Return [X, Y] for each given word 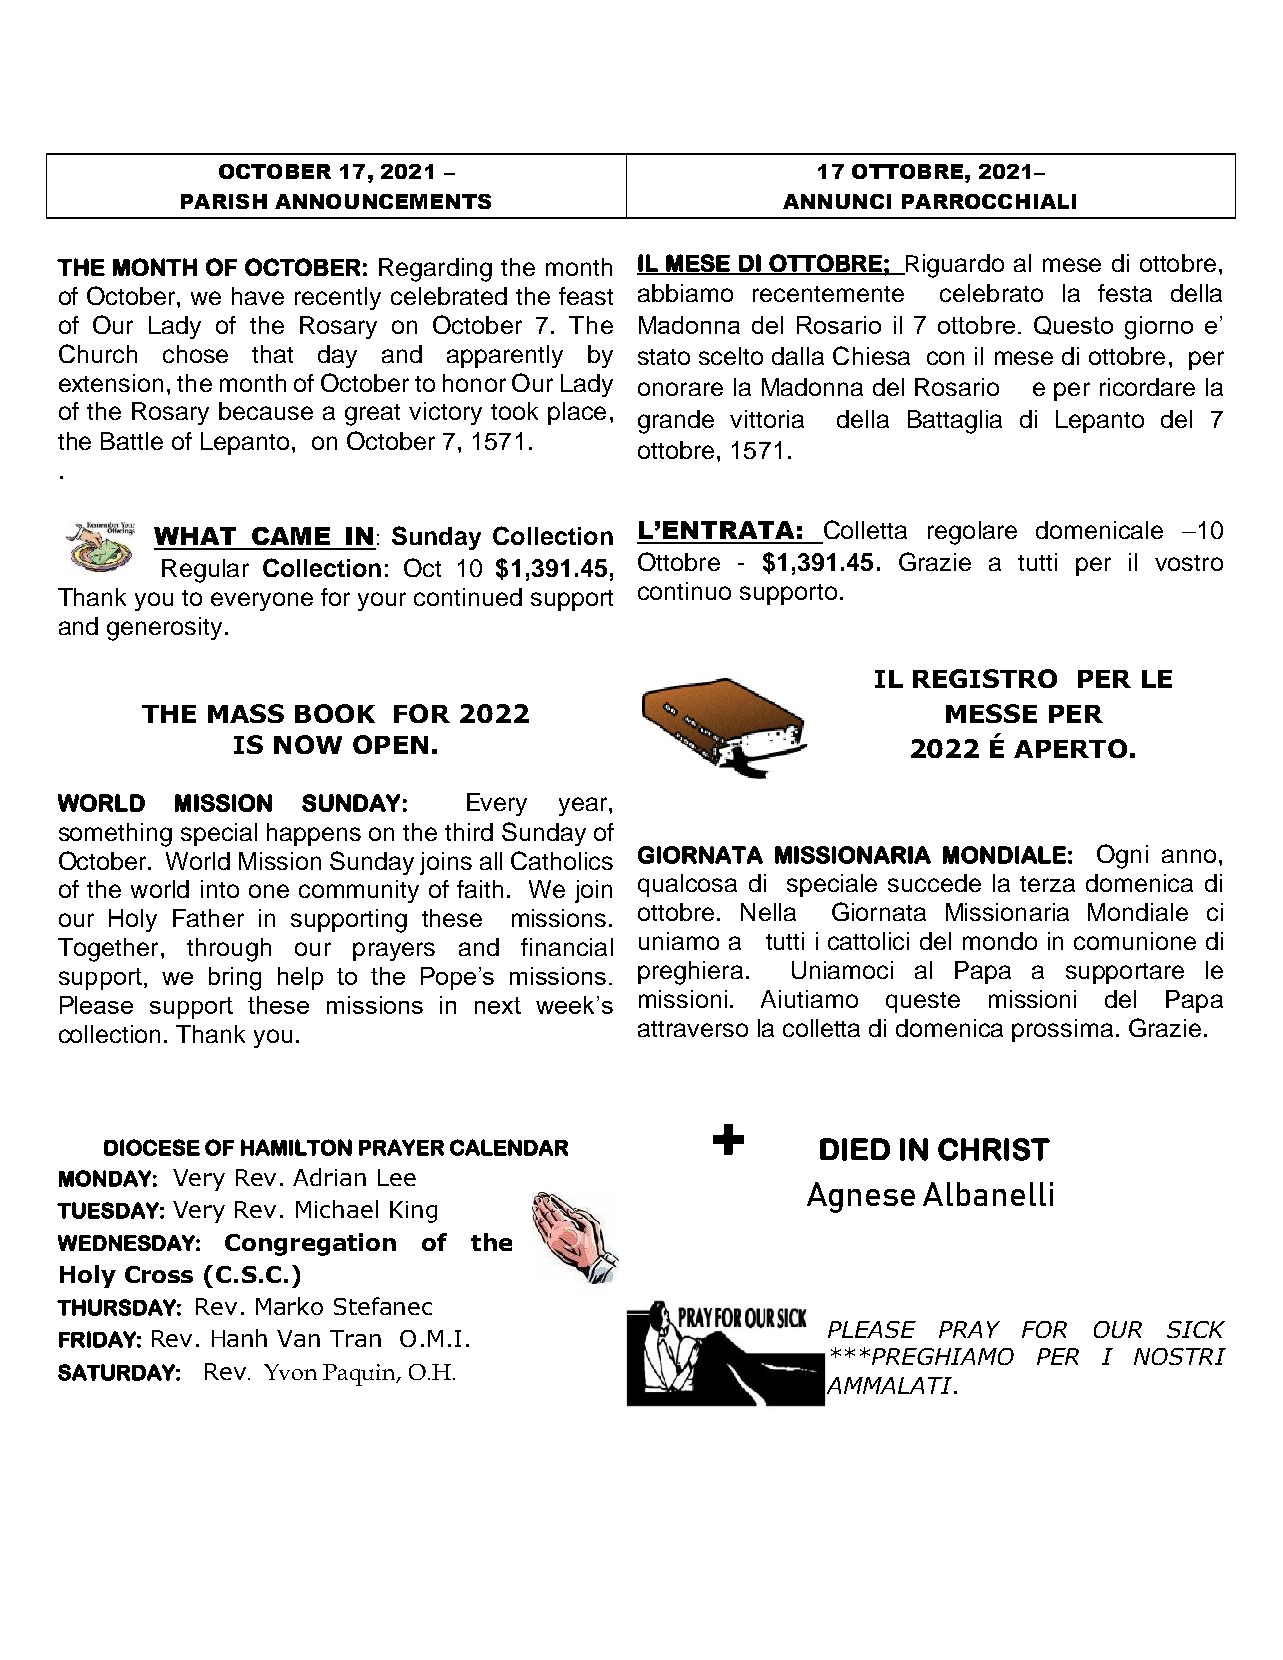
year [584, 806]
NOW [308, 744]
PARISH [224, 201]
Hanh [239, 1338]
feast [586, 296]
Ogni [1122, 856]
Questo [1073, 325]
